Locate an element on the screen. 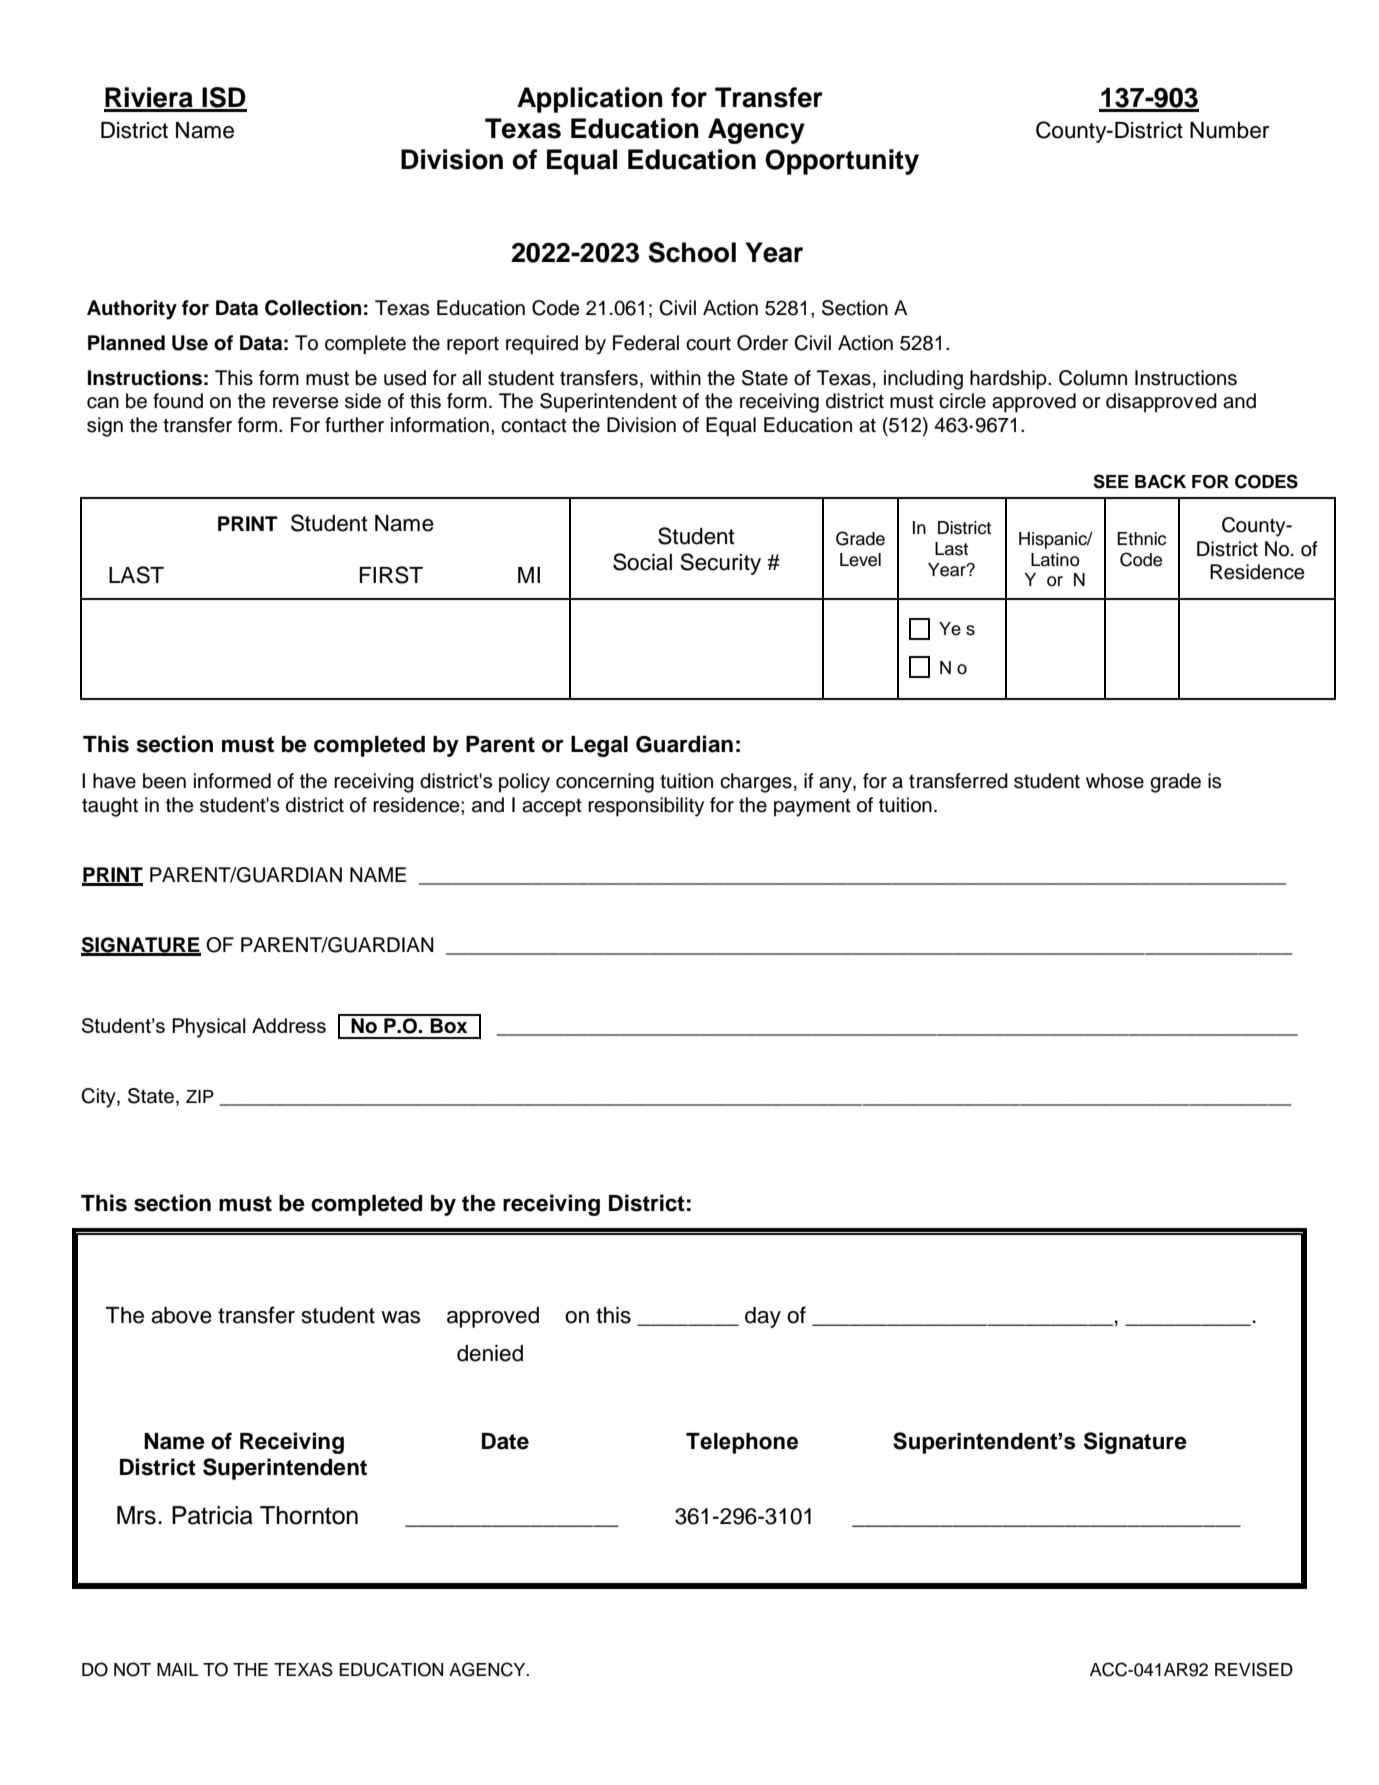  FIRST is located at coordinates (391, 575).
